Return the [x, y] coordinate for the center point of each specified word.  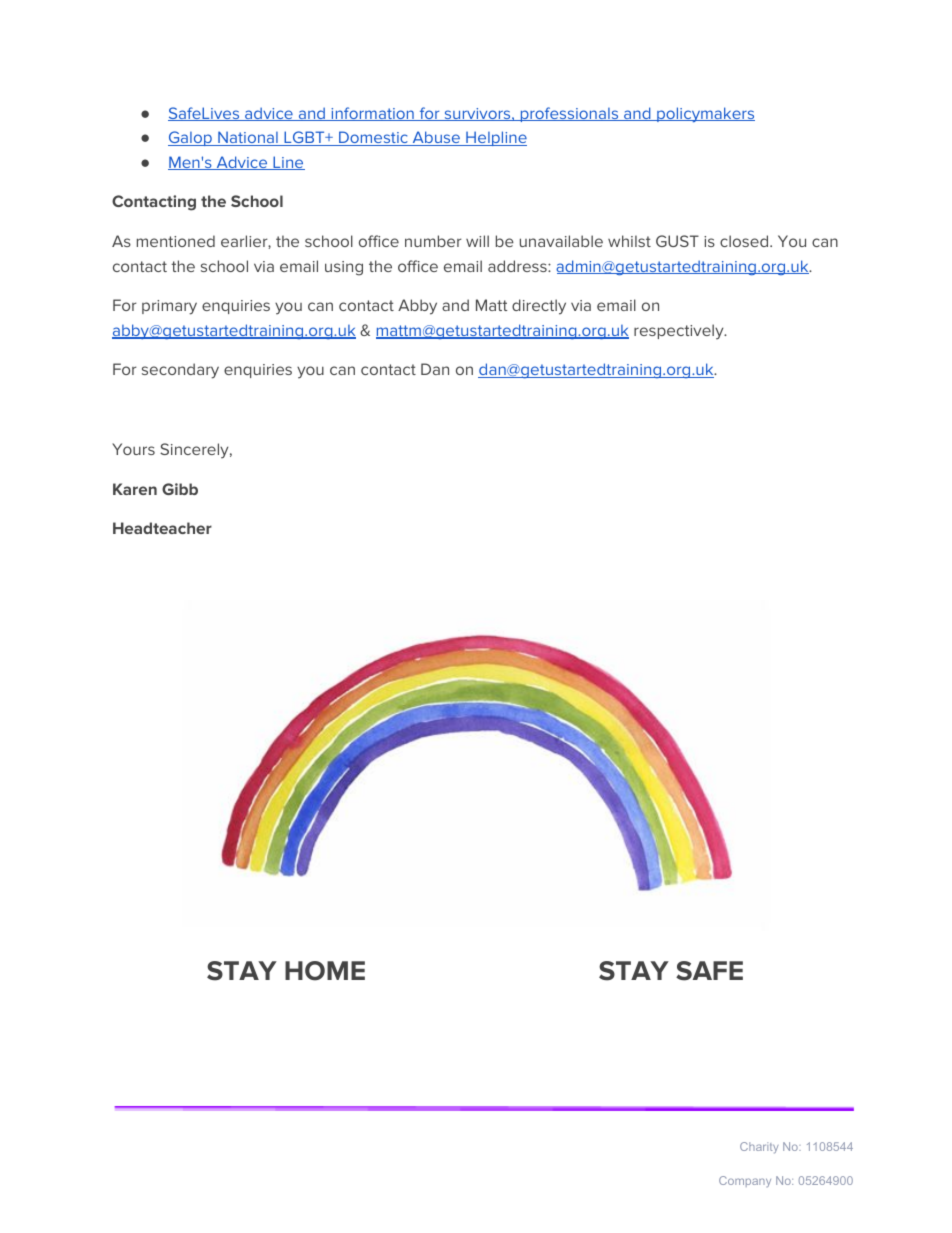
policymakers [705, 115]
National [248, 138]
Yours [133, 449]
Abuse [436, 138]
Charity [759, 1148]
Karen [135, 489]
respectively [680, 332]
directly [539, 307]
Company [745, 1181]
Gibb [180, 489]
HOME [325, 971]
